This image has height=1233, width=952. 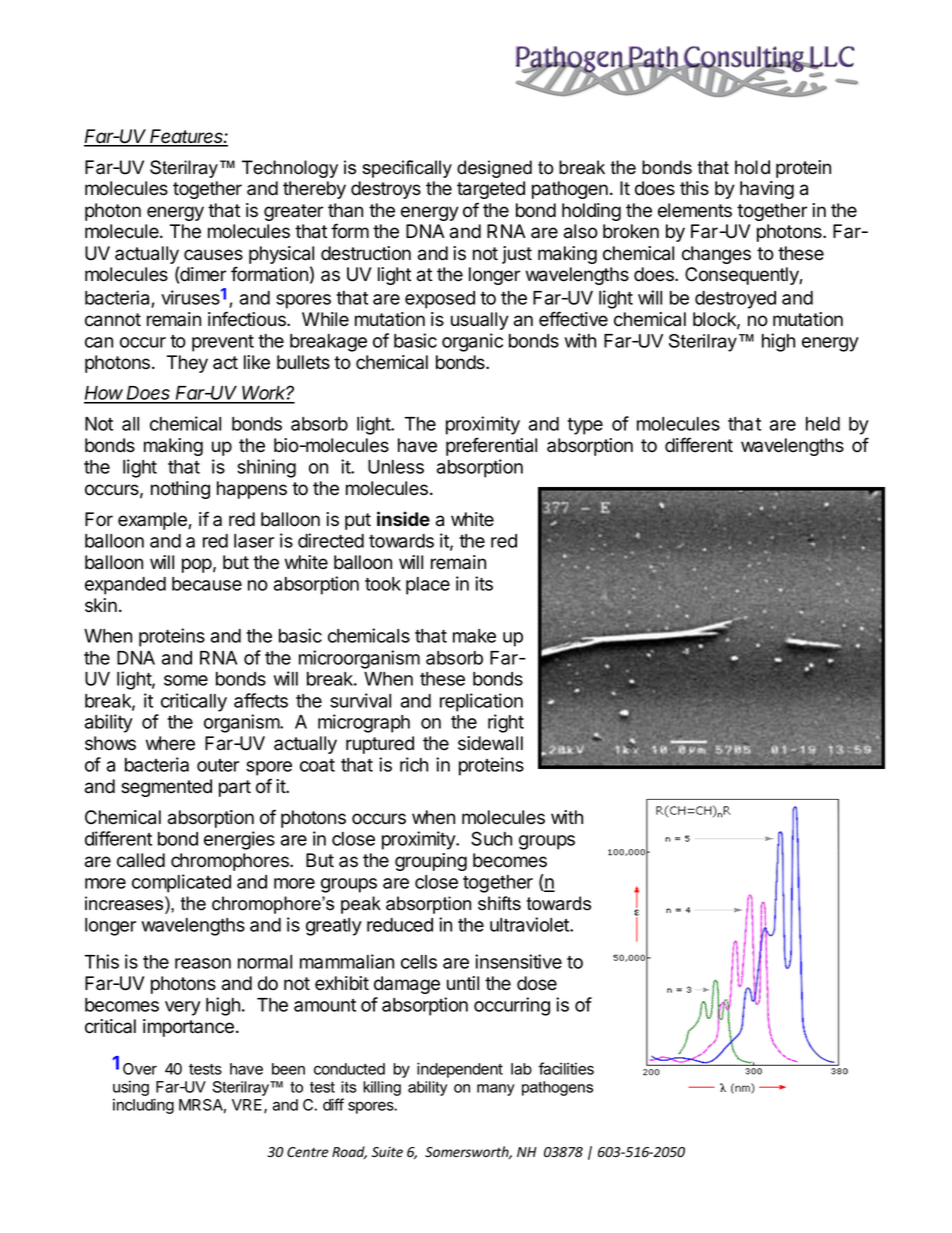 I want to click on ultraviolet, so click(x=530, y=924).
